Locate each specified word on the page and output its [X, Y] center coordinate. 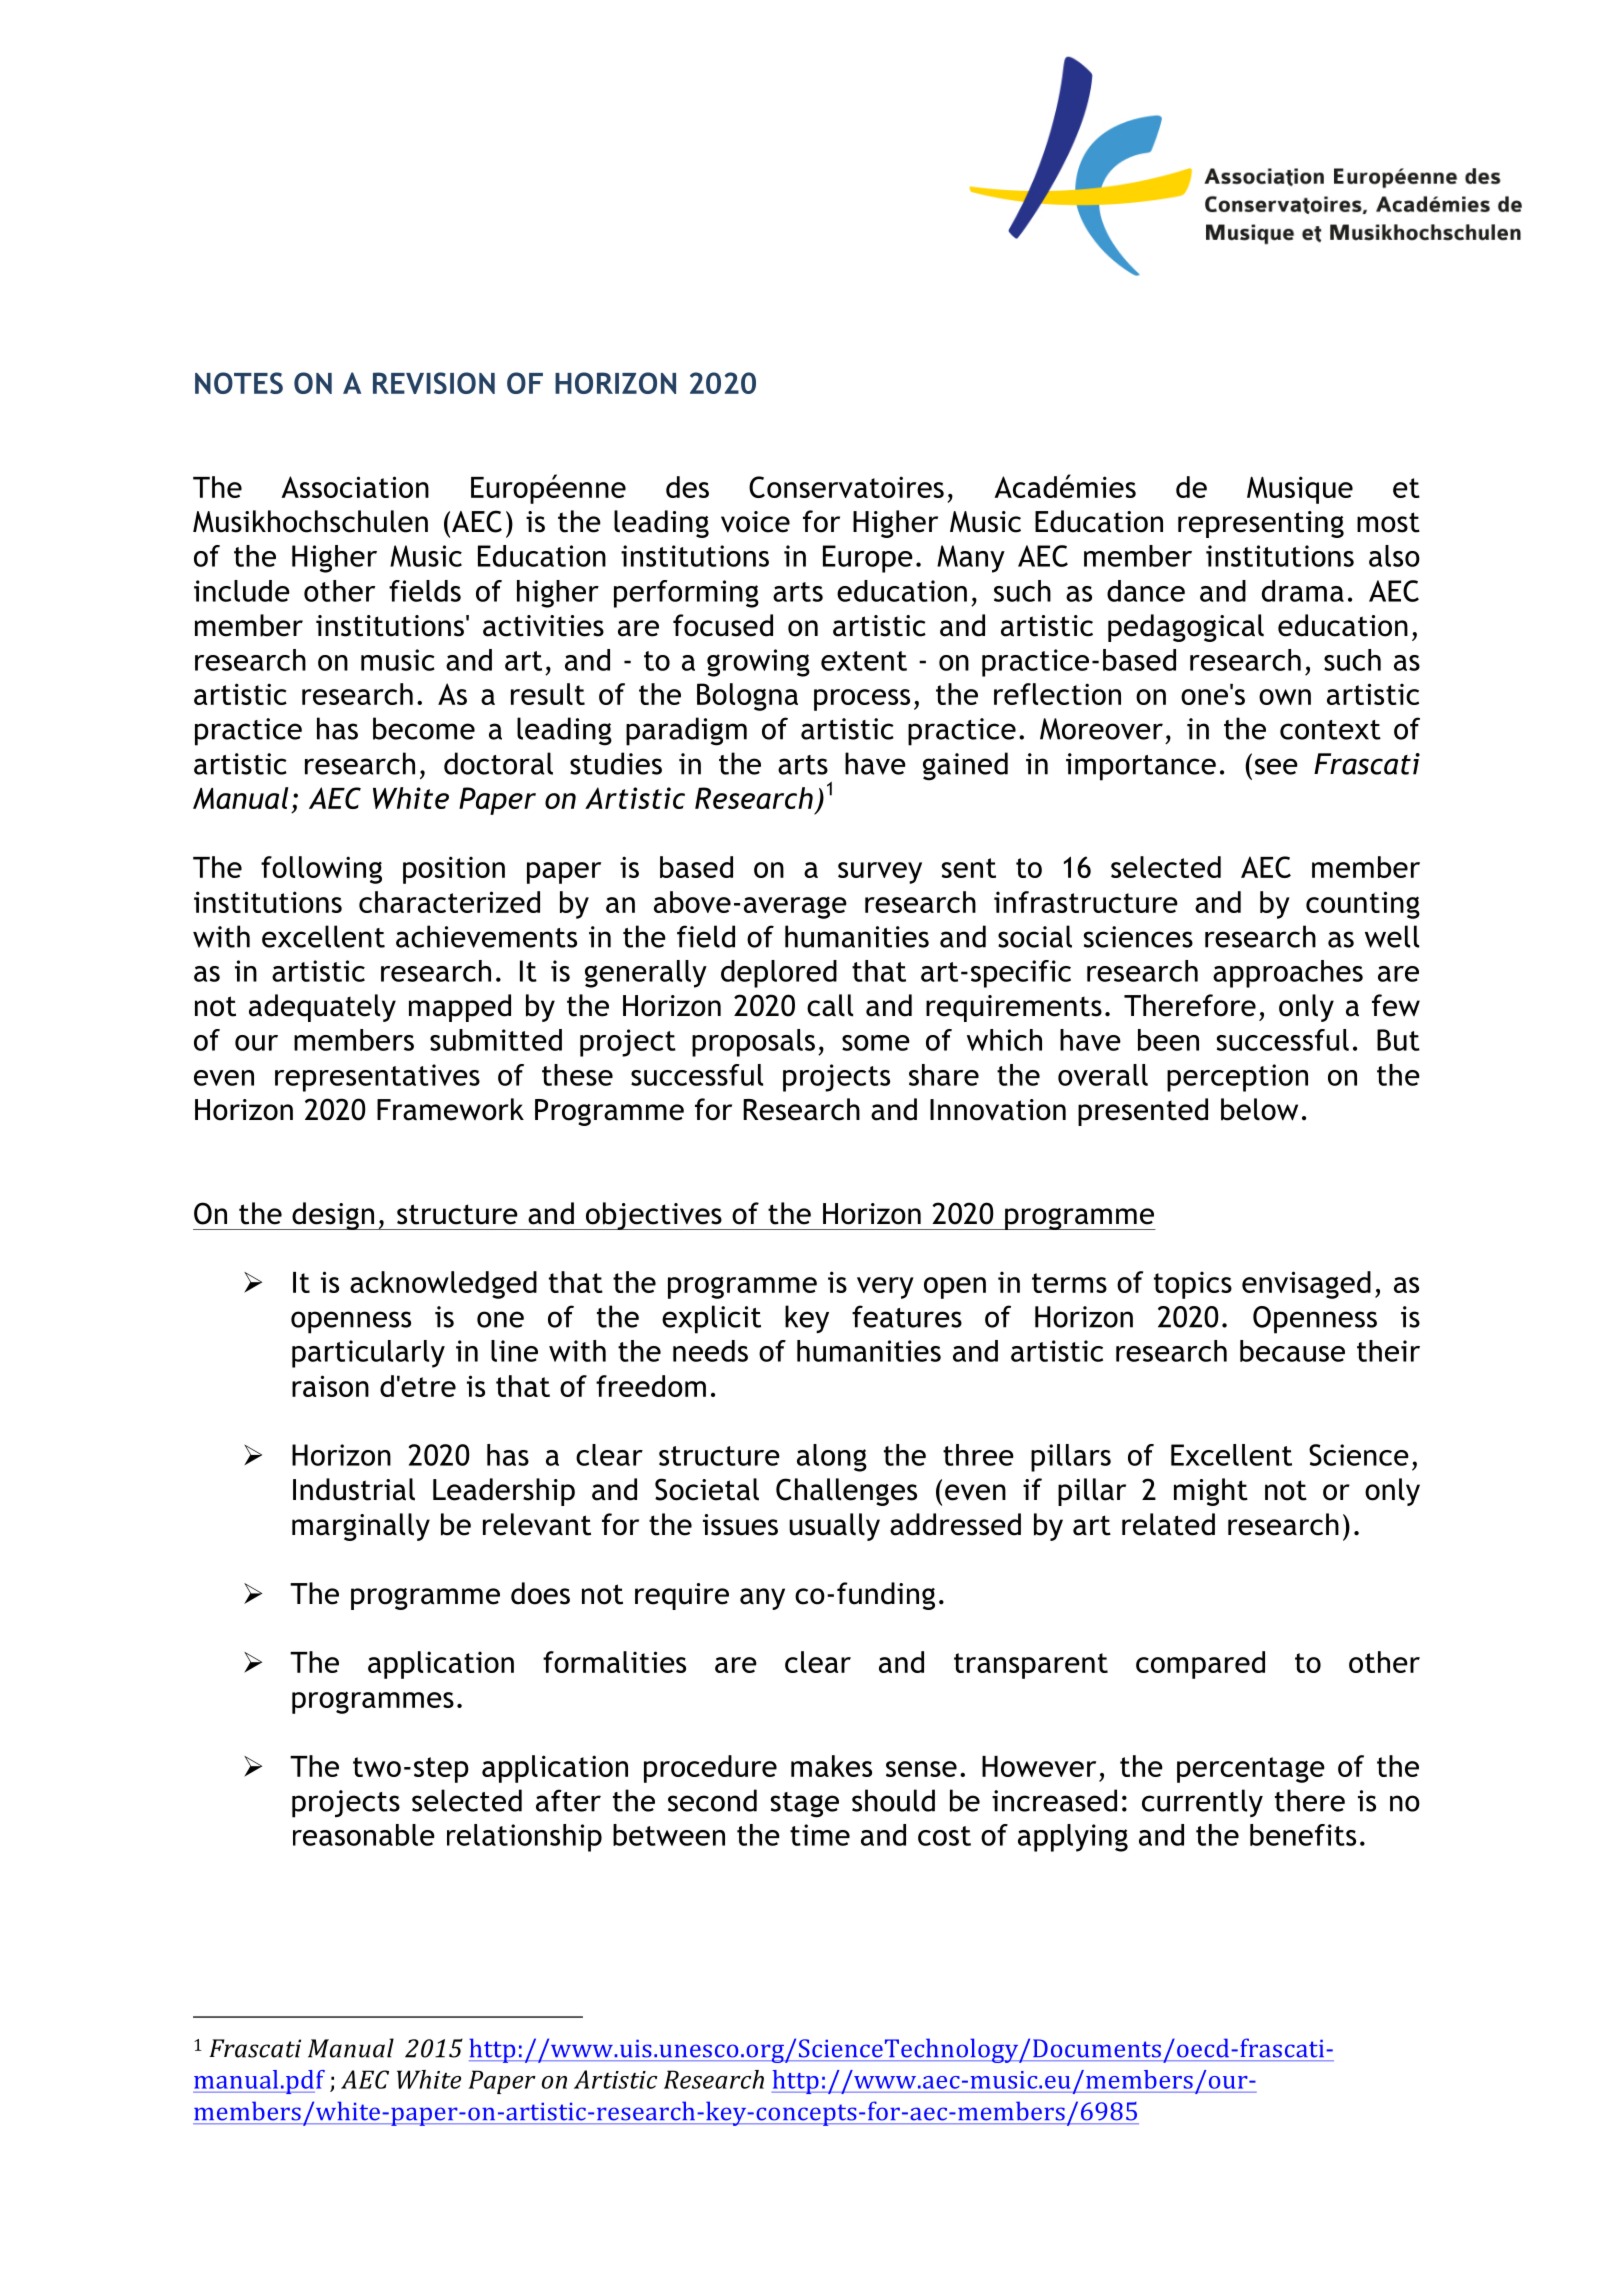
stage [805, 1805]
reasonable [364, 1835]
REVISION [434, 383]
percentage [1251, 1770]
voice [755, 522]
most [1388, 522]
